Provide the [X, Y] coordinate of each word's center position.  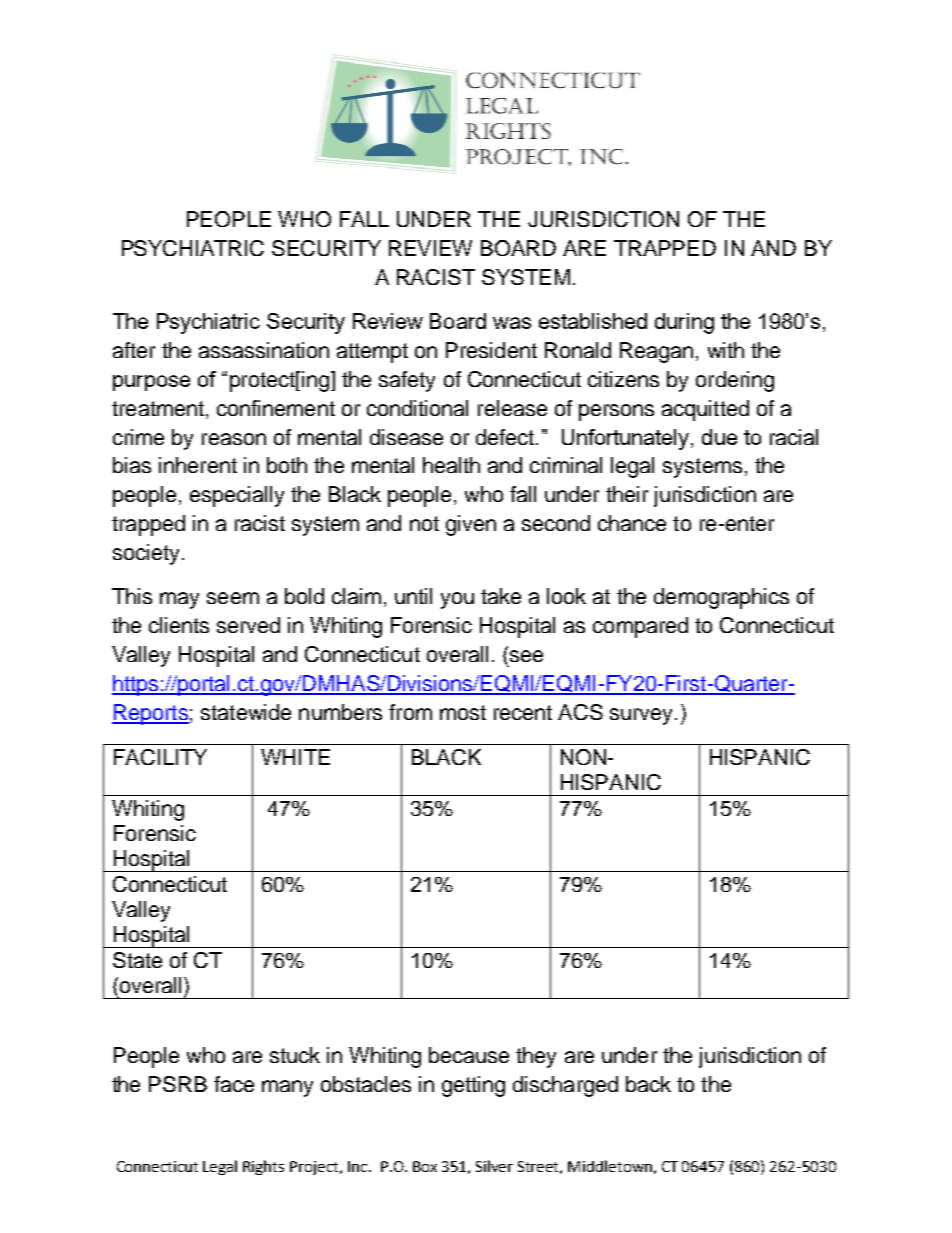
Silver [494, 1166]
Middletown [610, 1166]
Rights [263, 1167]
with [726, 350]
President [491, 350]
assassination [264, 350]
